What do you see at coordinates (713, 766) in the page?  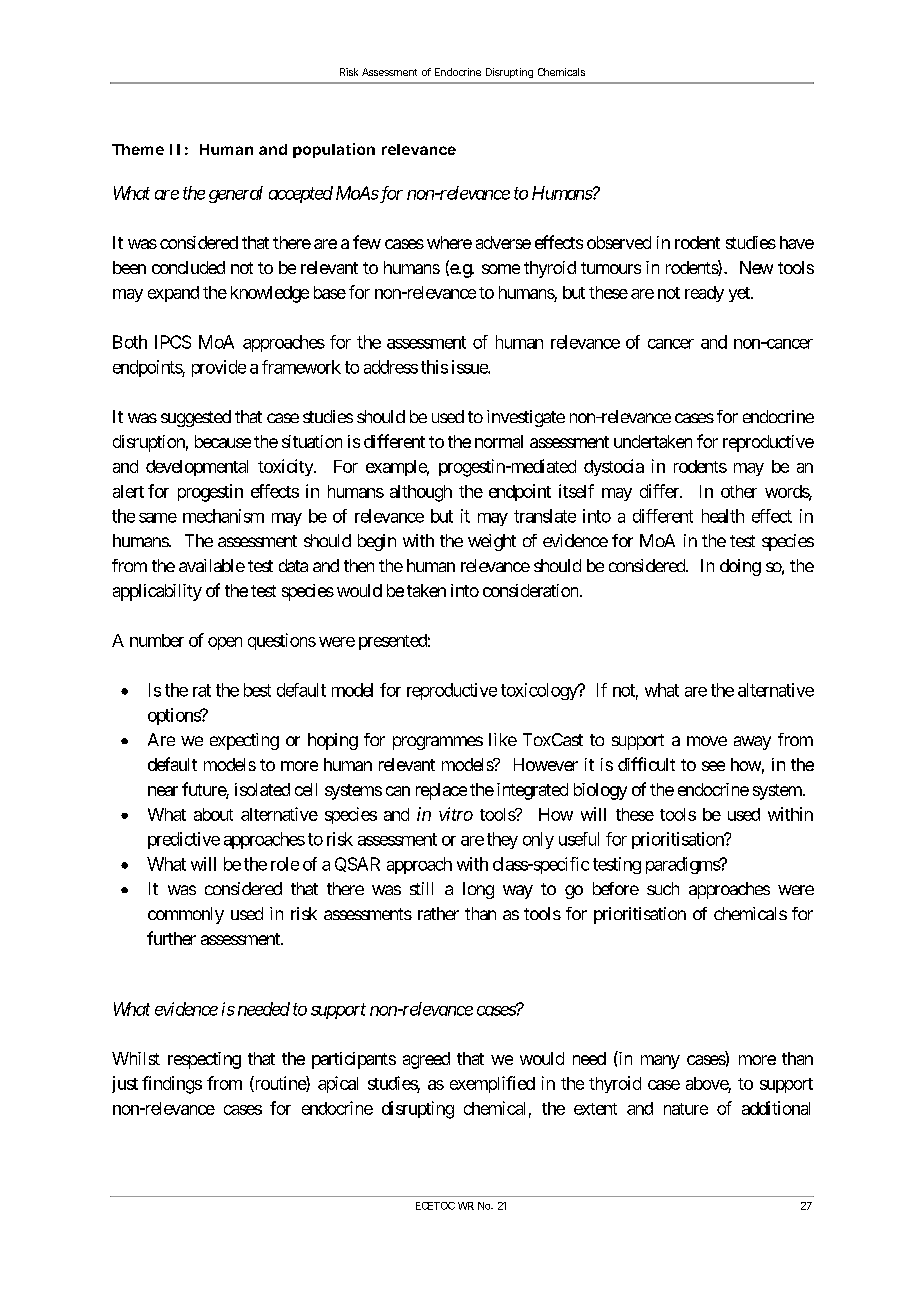 I see `see` at bounding box center [713, 766].
